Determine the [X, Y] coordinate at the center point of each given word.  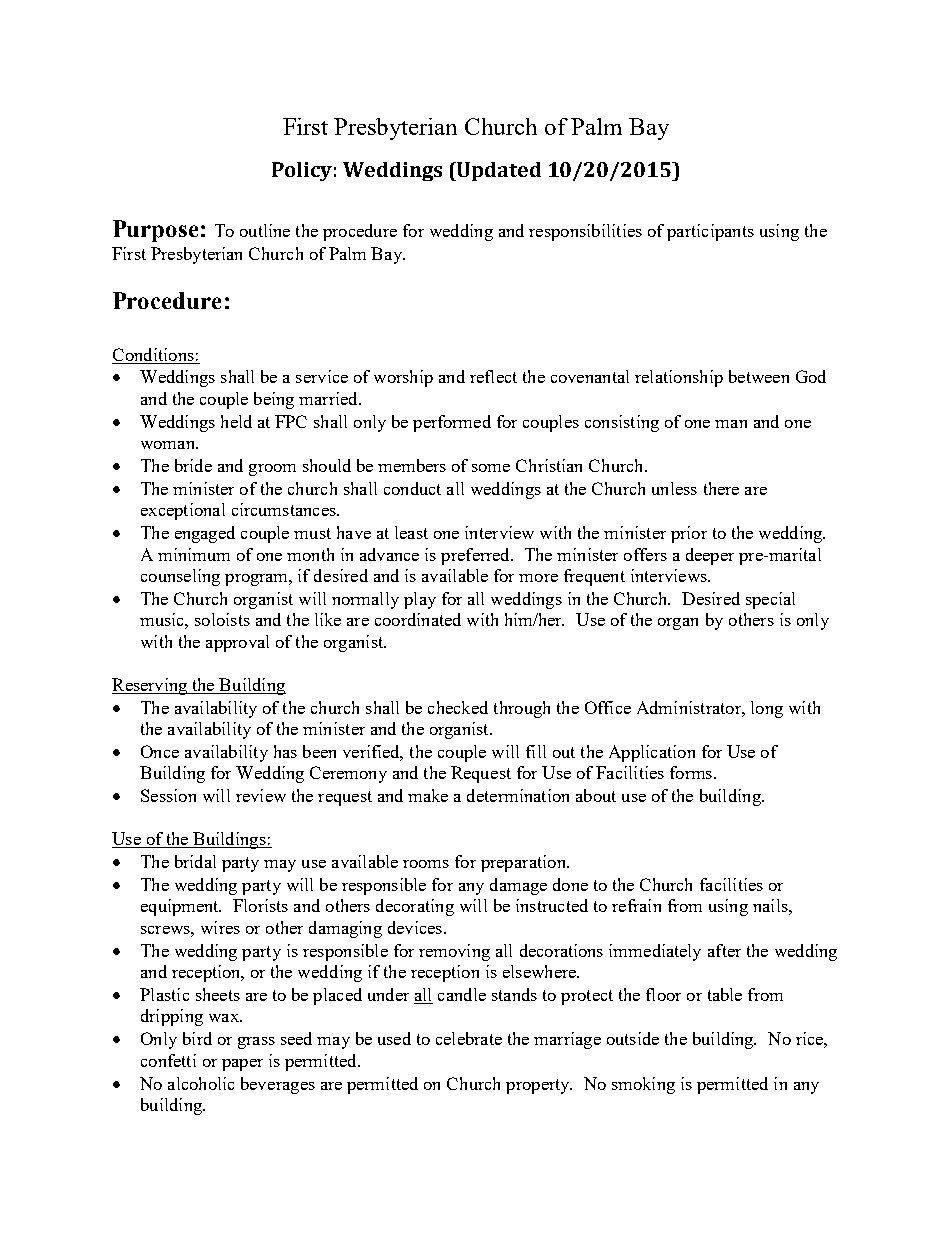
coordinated [418, 619]
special [770, 600]
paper [242, 1065]
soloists [222, 619]
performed [452, 423]
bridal [195, 861]
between [759, 376]
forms [691, 772]
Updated [498, 171]
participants [710, 232]
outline [265, 230]
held [236, 421]
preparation [524, 863]
